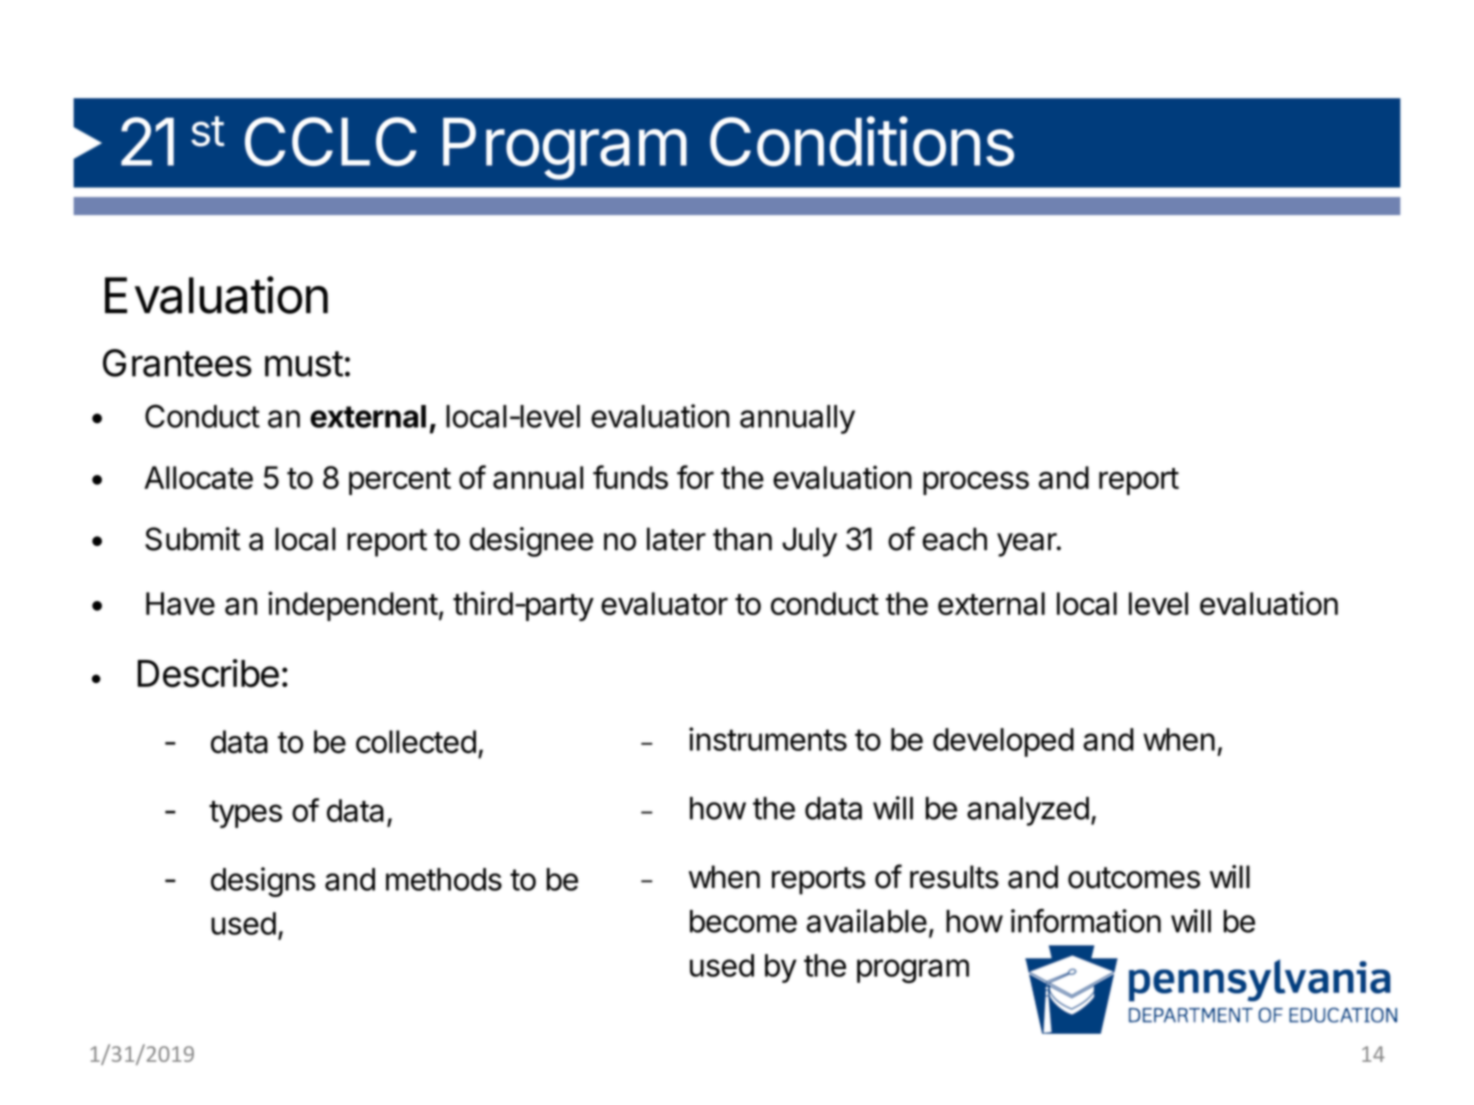 This screenshot has height=1105, width=1474. Describe the element at coordinates (1027, 545) in the screenshot. I see `year` at that location.
